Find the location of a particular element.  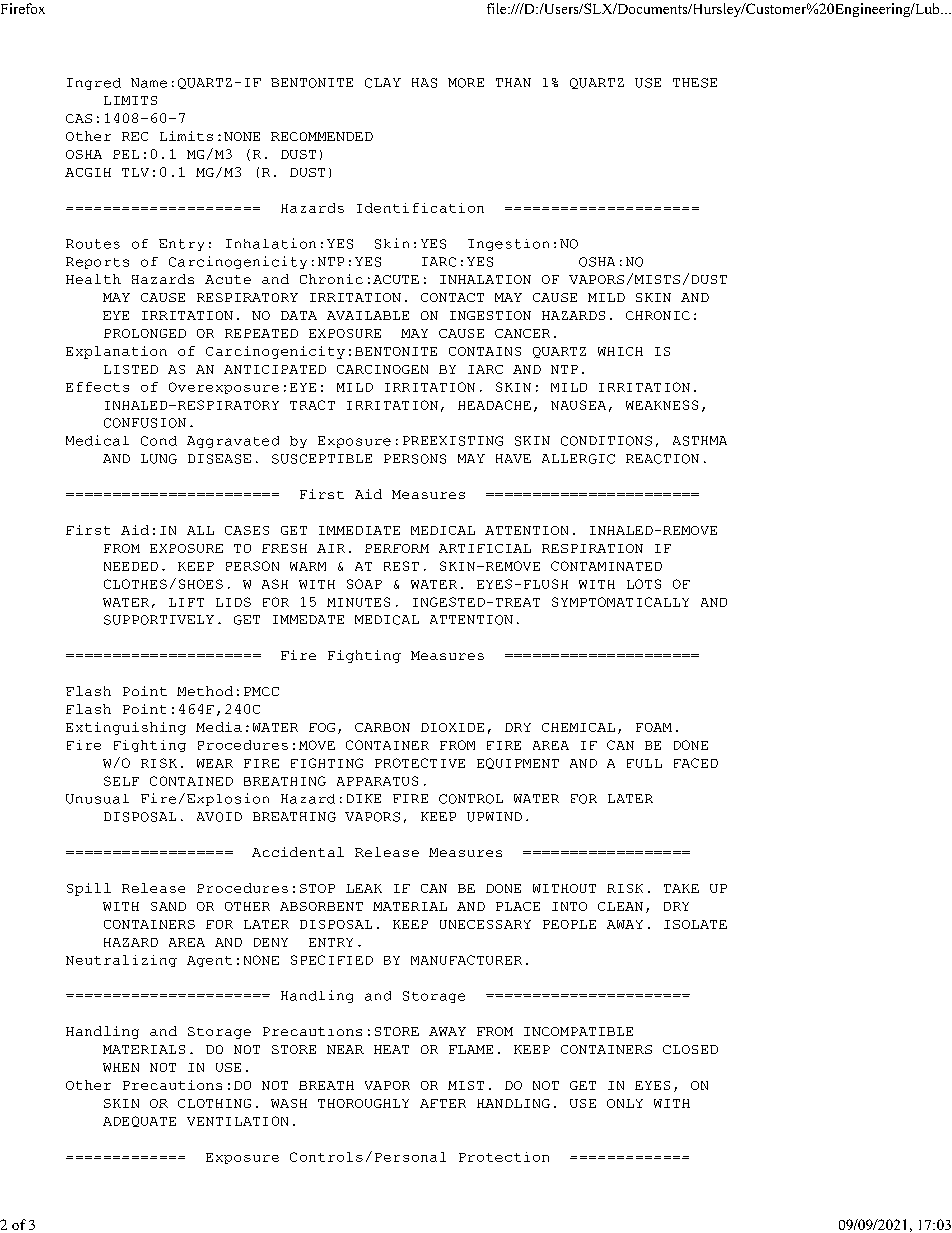

WHICH is located at coordinates (620, 351).
